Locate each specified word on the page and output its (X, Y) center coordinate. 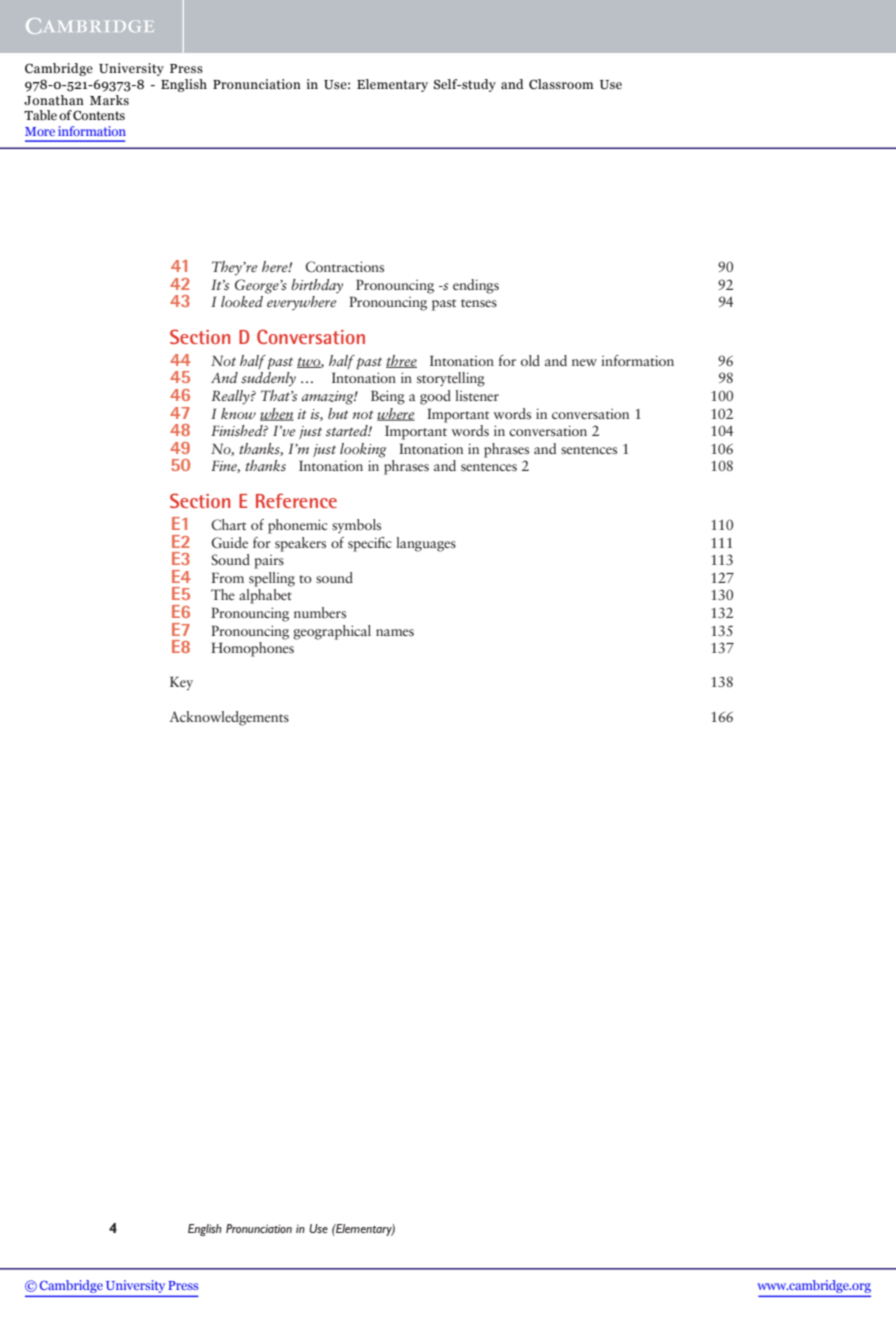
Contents (99, 115)
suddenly (268, 379)
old (530, 360)
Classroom (561, 84)
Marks (109, 100)
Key (181, 683)
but (338, 413)
